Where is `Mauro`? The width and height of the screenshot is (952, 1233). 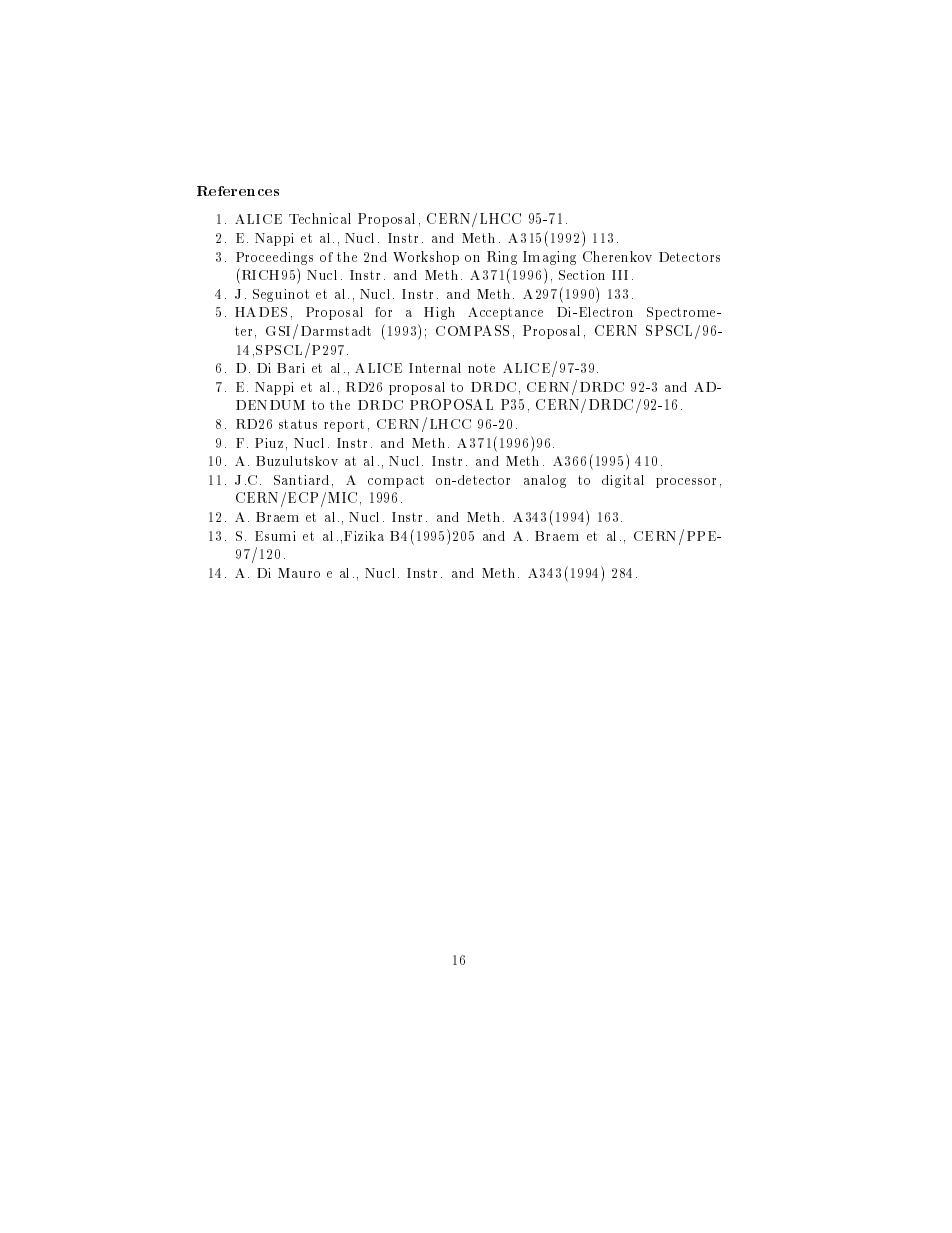
Mauro is located at coordinates (299, 573).
